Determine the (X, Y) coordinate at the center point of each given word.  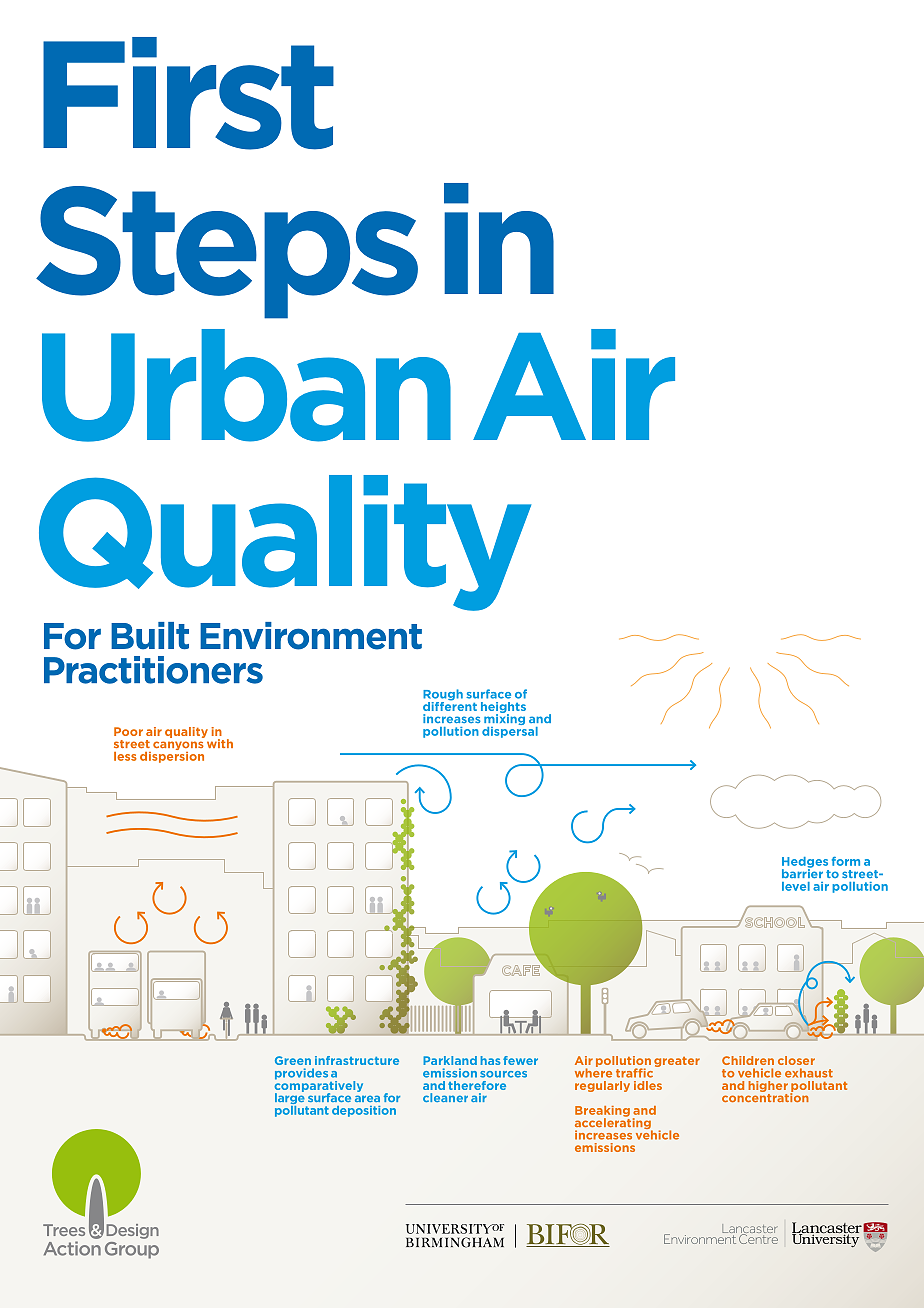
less (125, 756)
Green (293, 1060)
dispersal (510, 731)
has (490, 1060)
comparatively (318, 1086)
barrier (802, 872)
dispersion (172, 756)
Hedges (805, 863)
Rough (443, 696)
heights (503, 708)
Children (748, 1060)
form (846, 861)
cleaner (445, 1097)
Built (150, 636)
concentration (765, 1096)
